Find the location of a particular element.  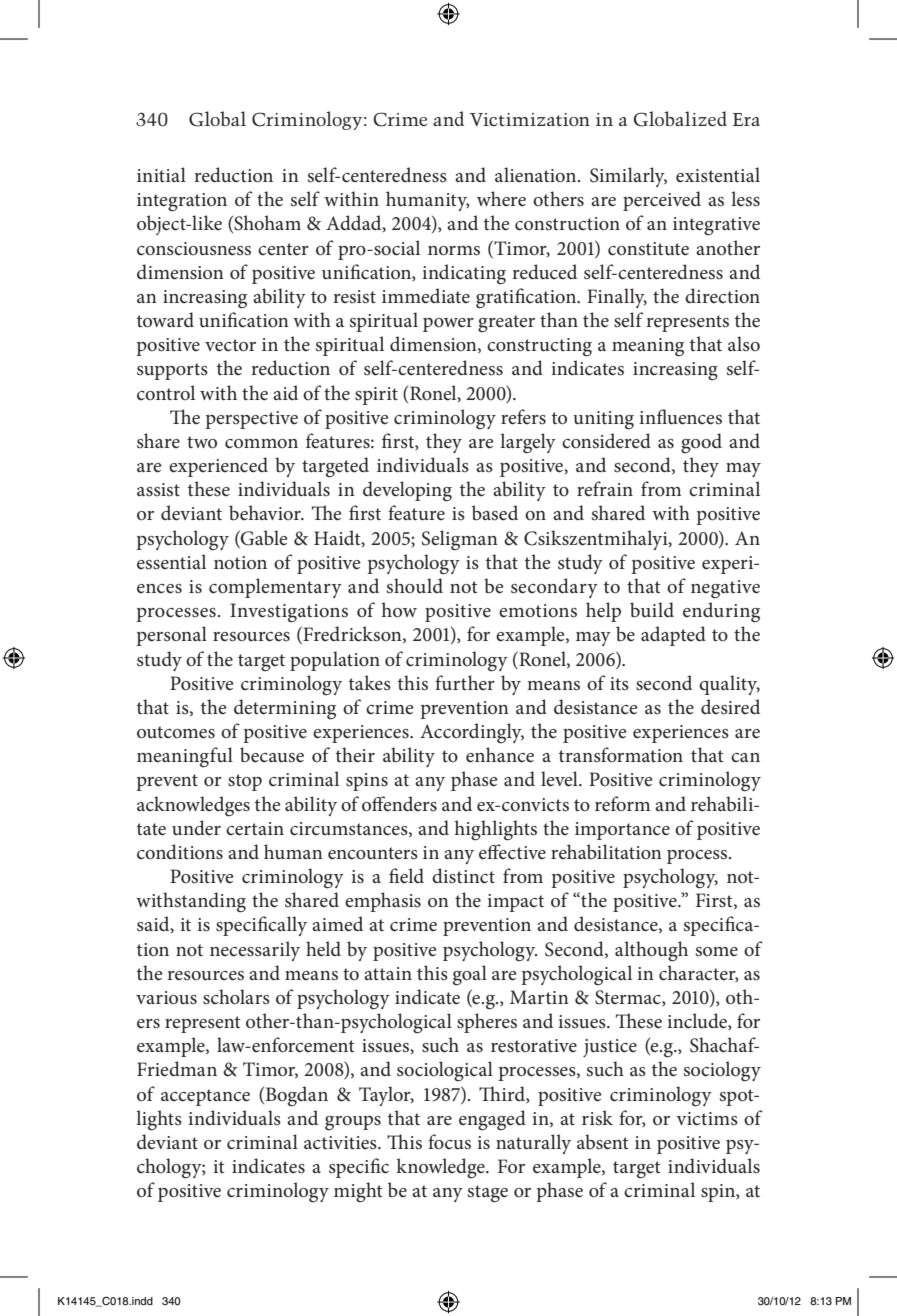

initial is located at coordinates (161, 174).
